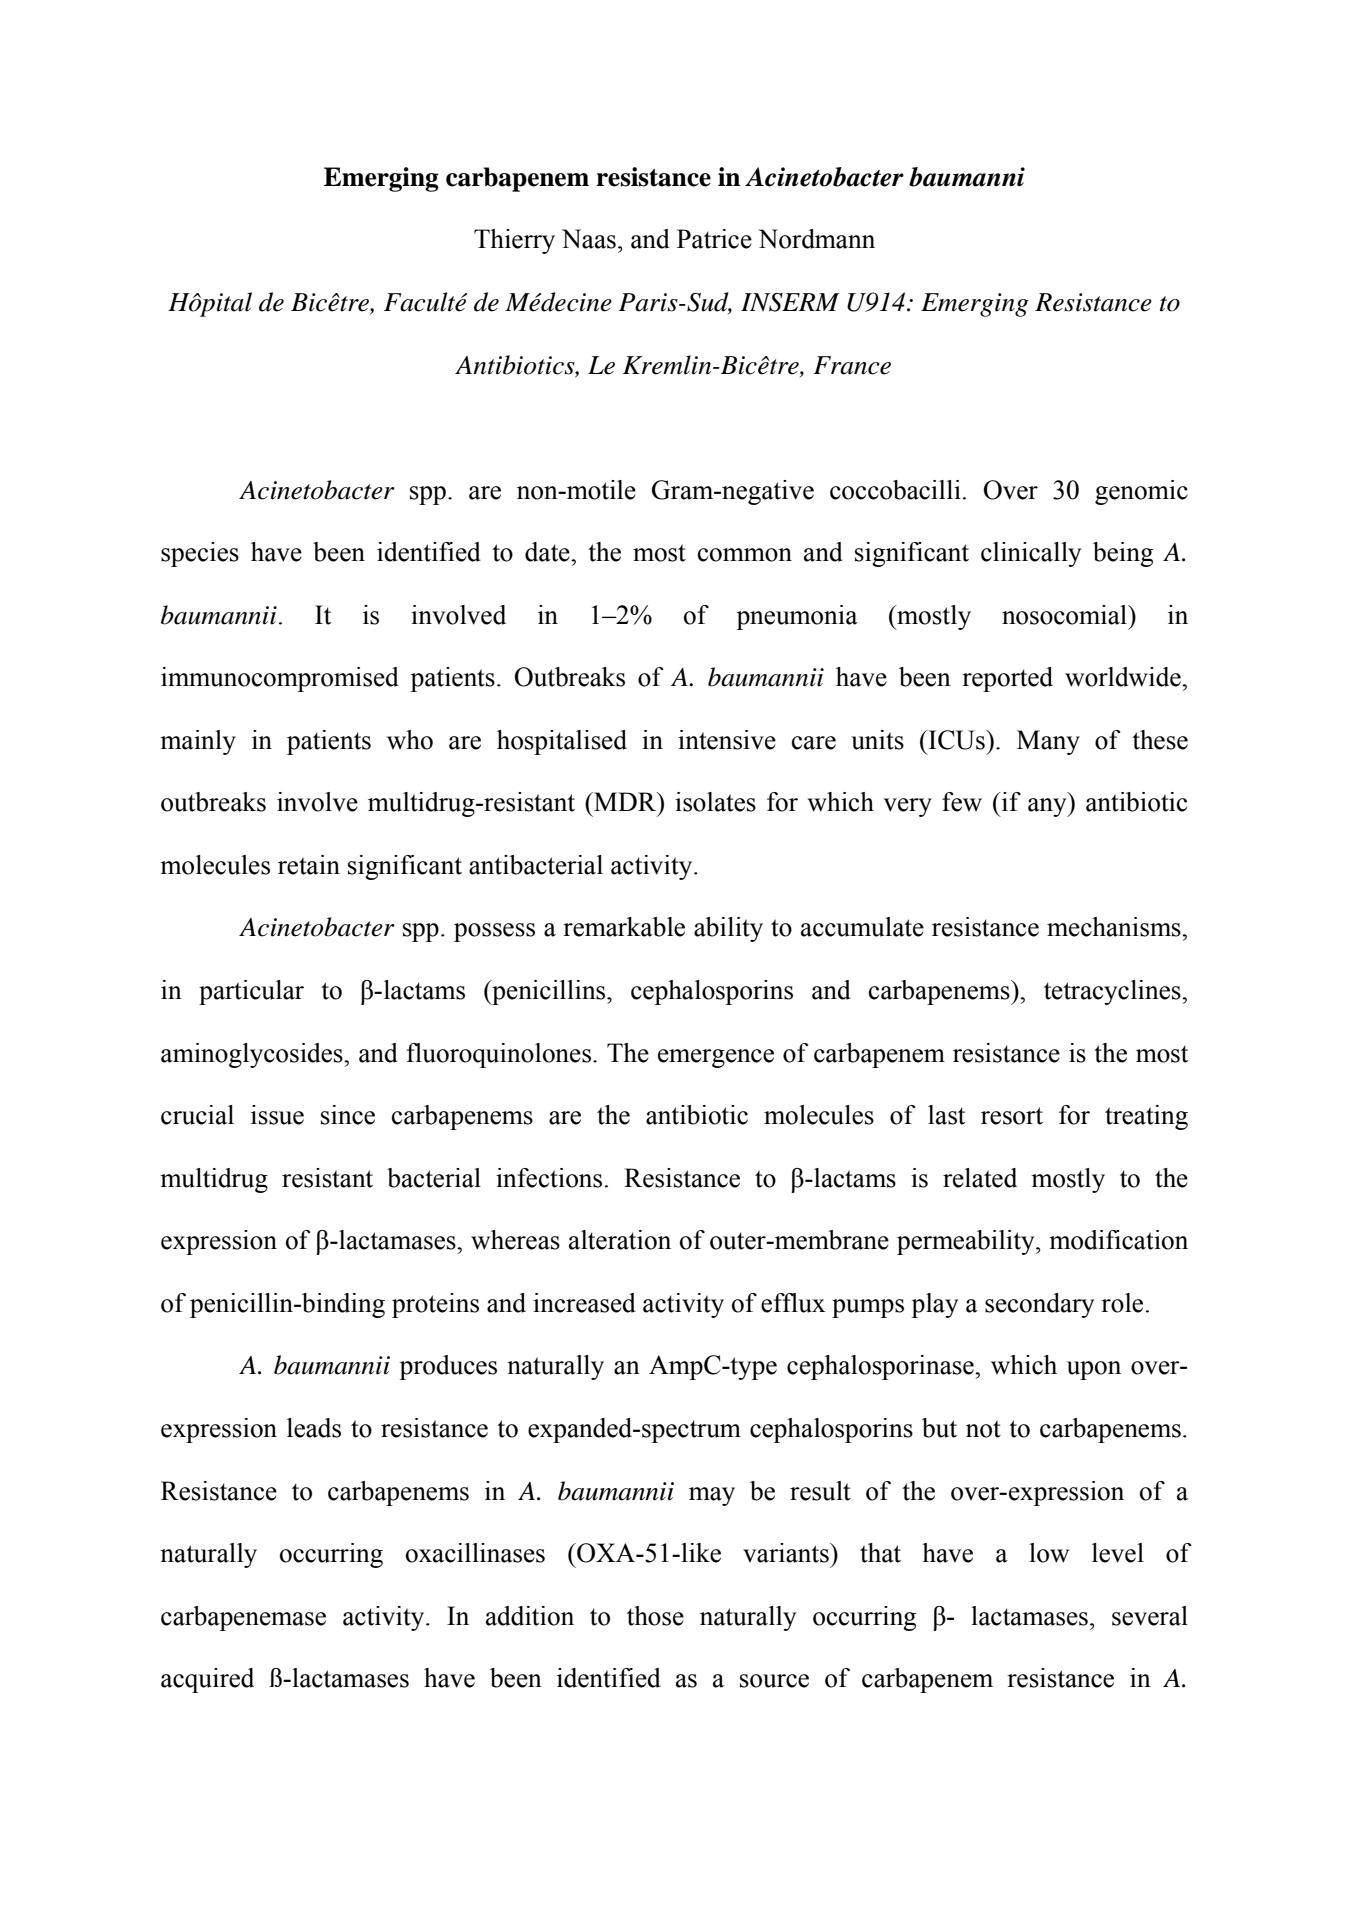  I want to click on common, so click(745, 555).
